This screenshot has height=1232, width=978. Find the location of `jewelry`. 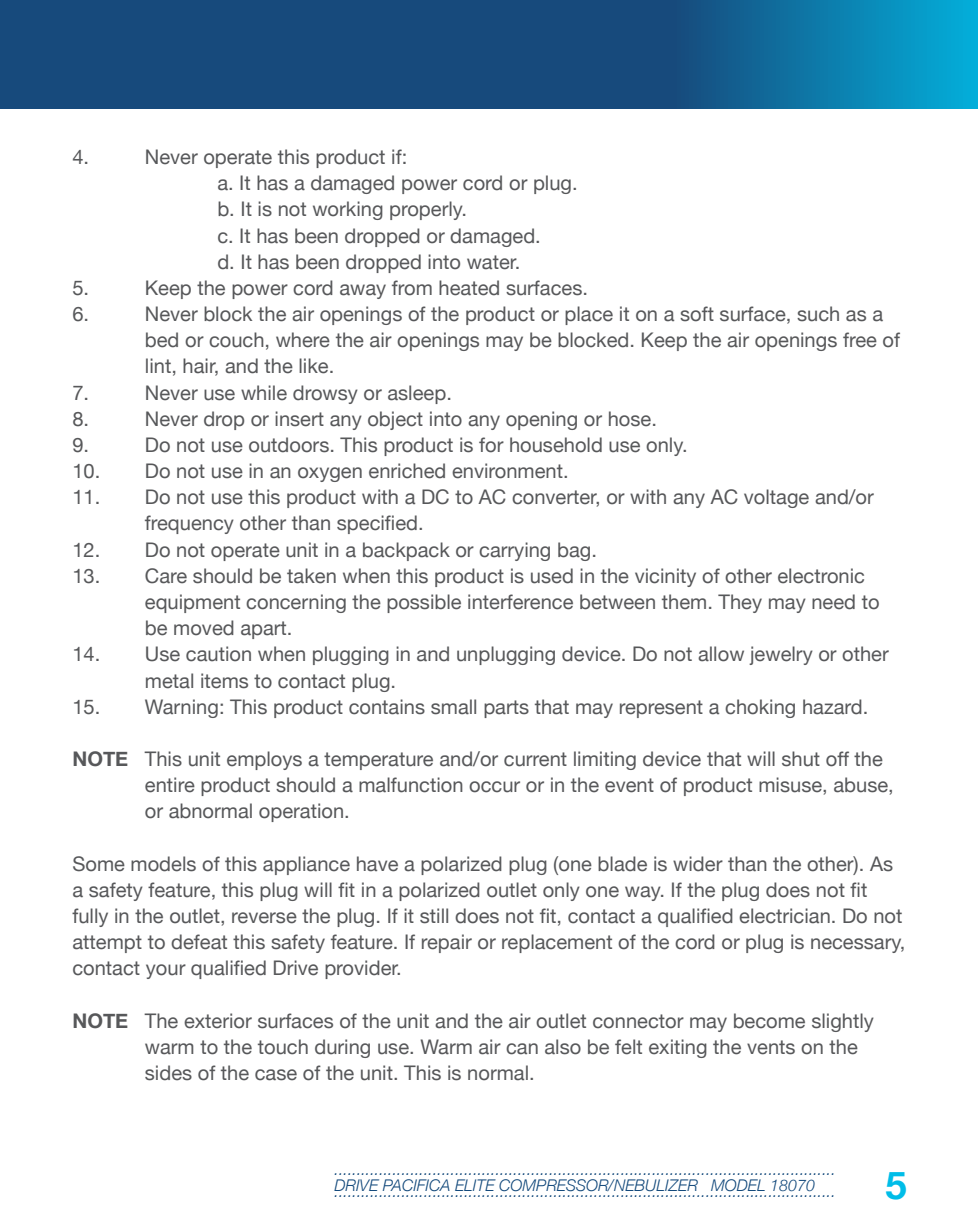

jewelry is located at coordinates (781, 655).
